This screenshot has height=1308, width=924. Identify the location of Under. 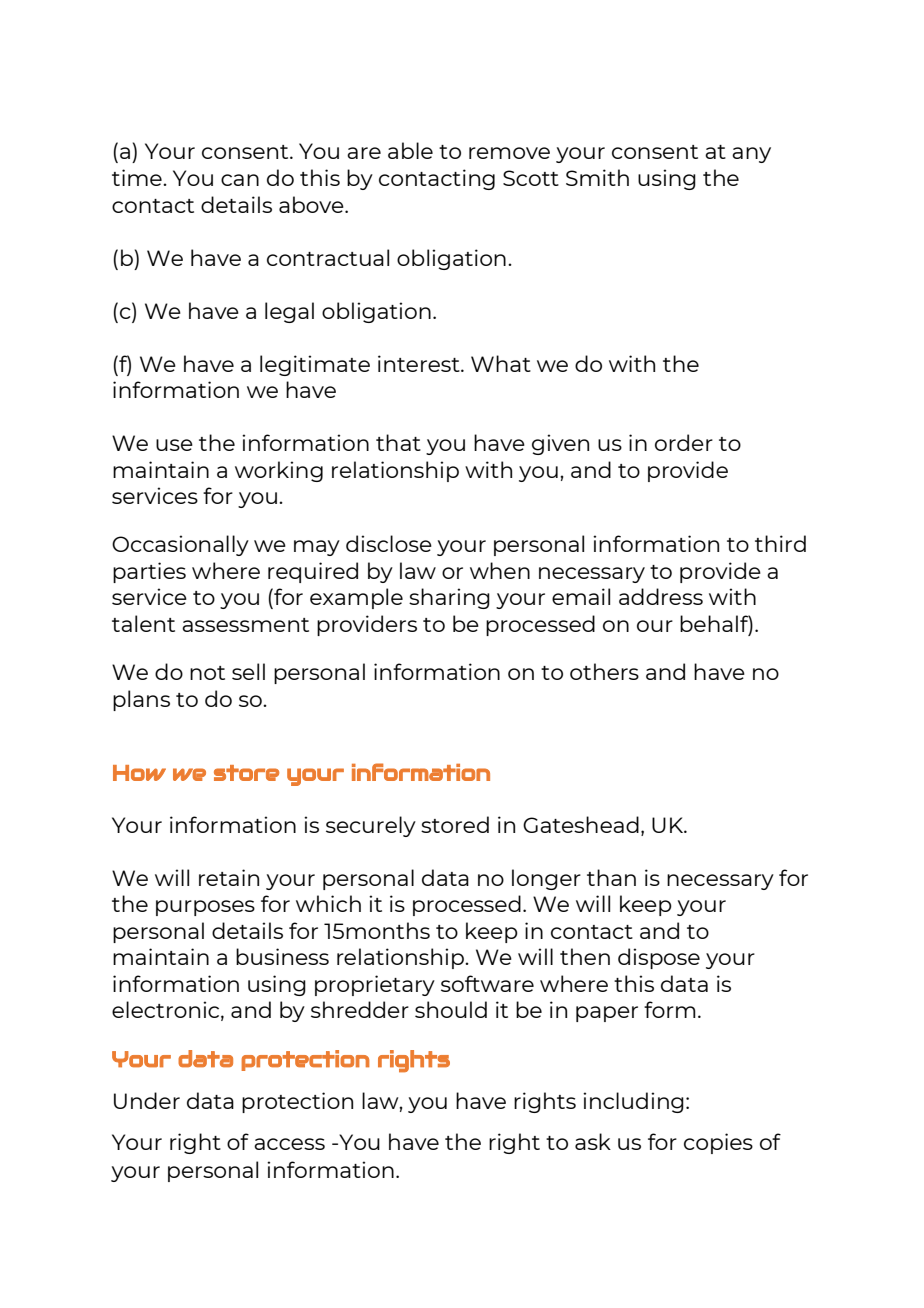
(147, 1100).
